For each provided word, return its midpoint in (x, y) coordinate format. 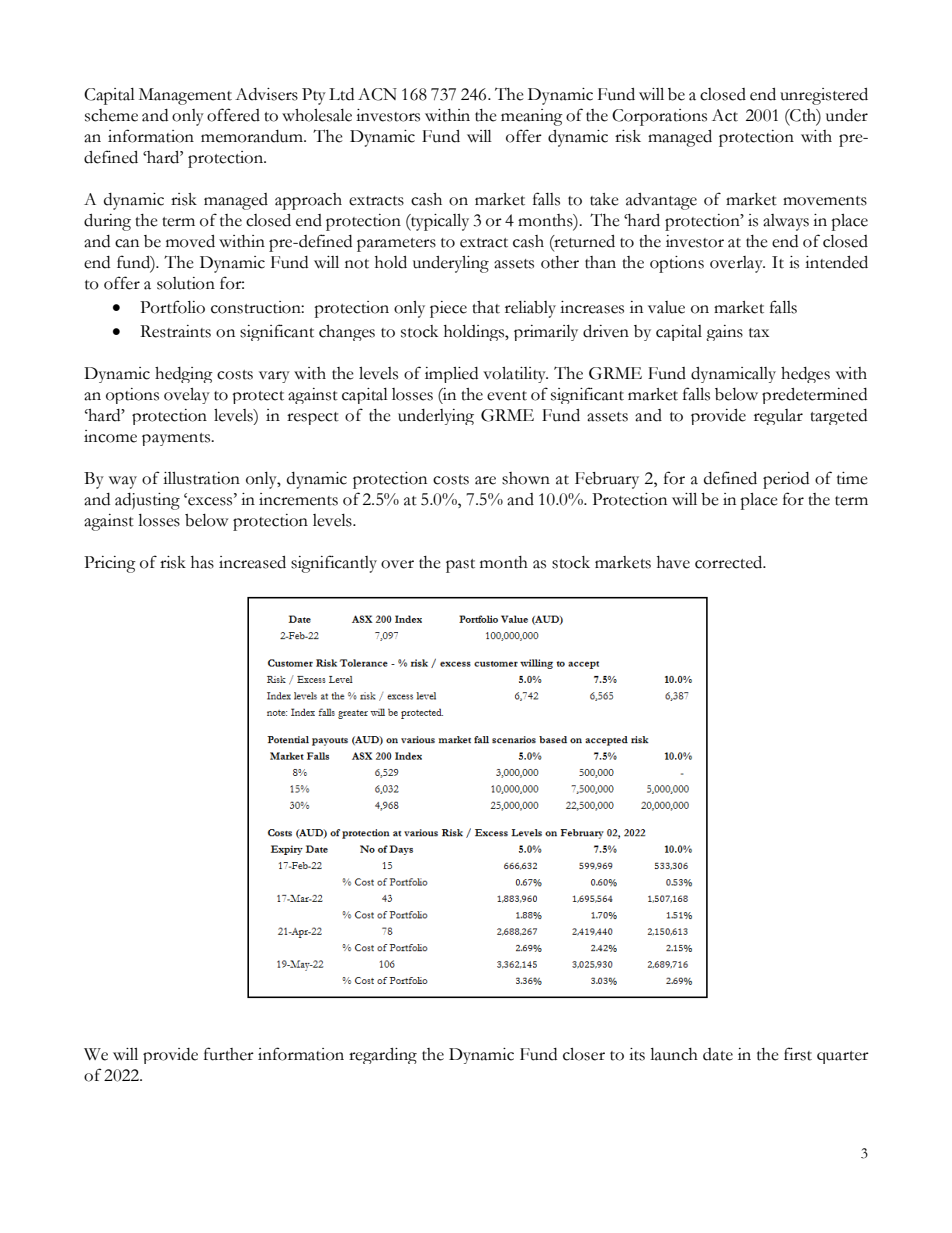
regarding (383, 1056)
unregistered (824, 96)
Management (185, 96)
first (798, 1054)
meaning (532, 117)
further (229, 1054)
